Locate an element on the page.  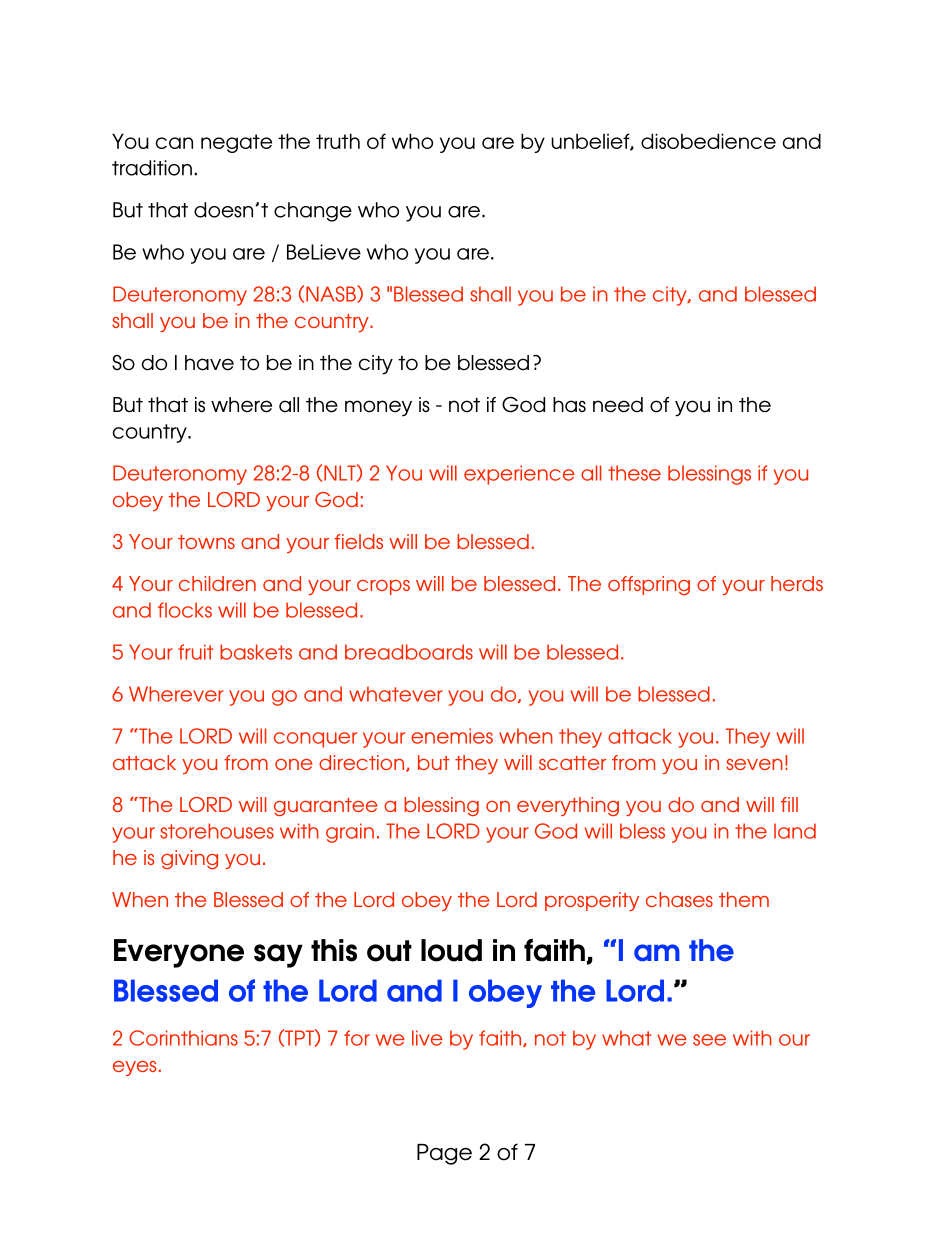
truth is located at coordinates (338, 141).
